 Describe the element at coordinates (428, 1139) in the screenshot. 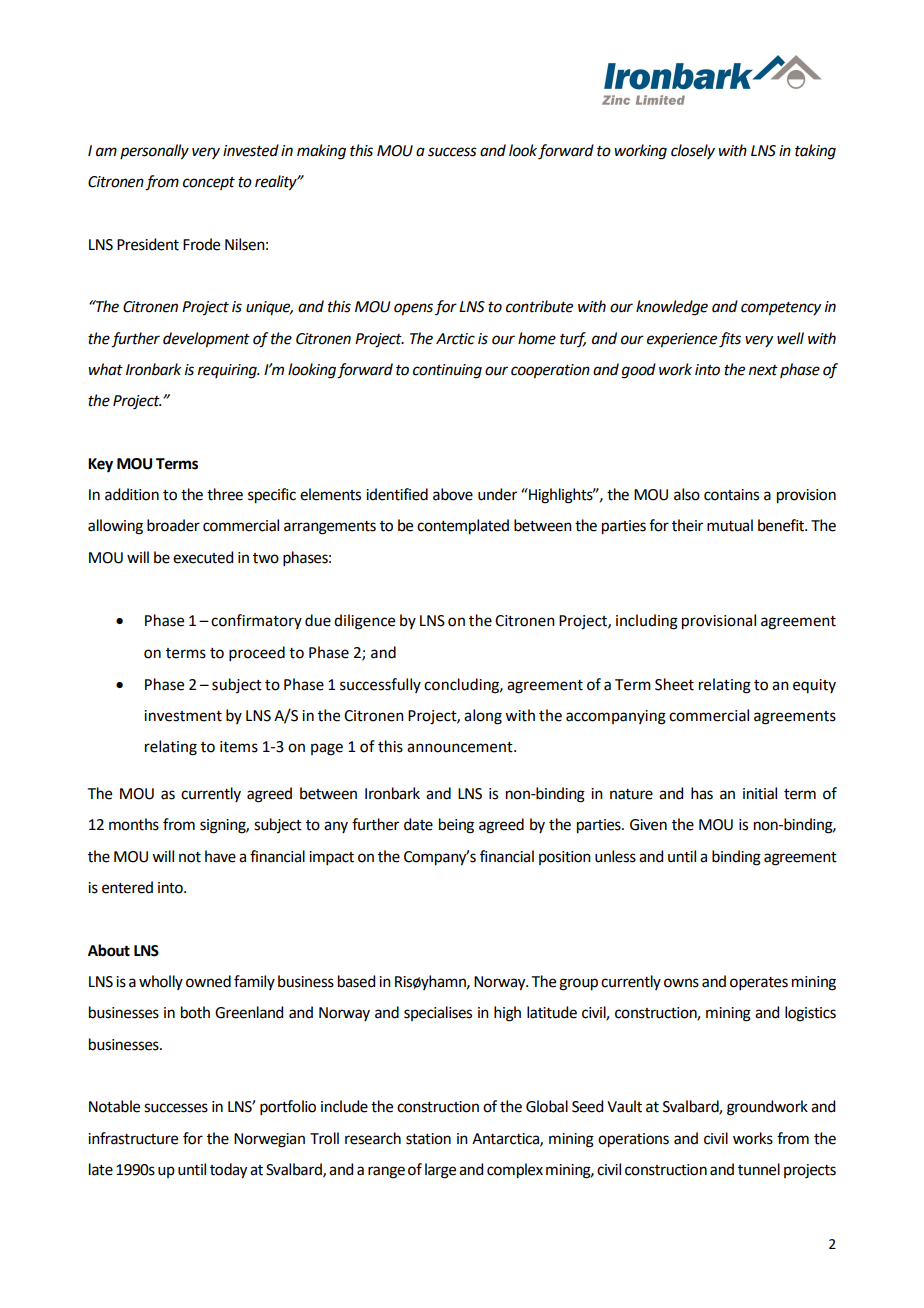

I see `station` at that location.
